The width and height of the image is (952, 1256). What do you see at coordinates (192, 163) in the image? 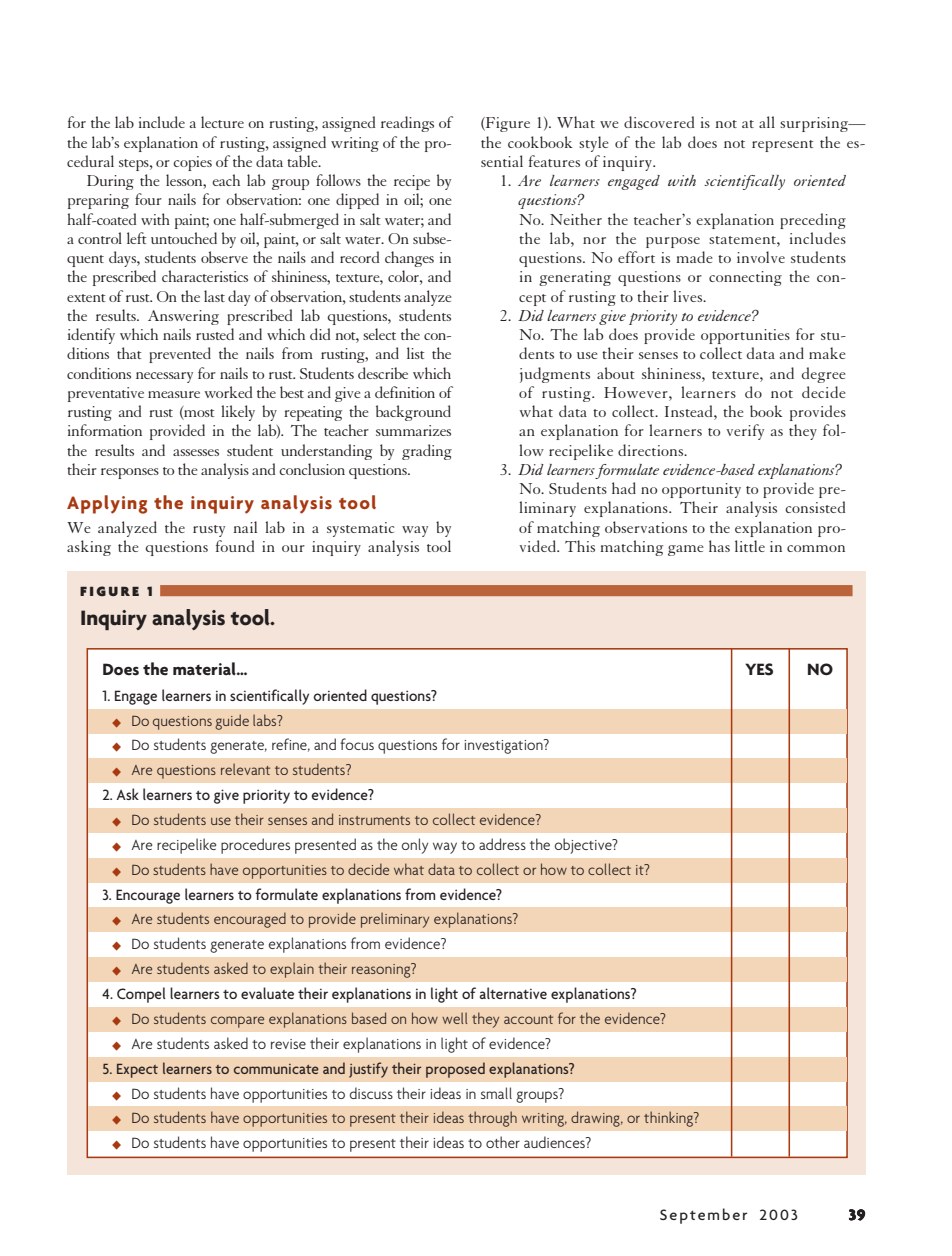
I see `copies` at bounding box center [192, 163].
